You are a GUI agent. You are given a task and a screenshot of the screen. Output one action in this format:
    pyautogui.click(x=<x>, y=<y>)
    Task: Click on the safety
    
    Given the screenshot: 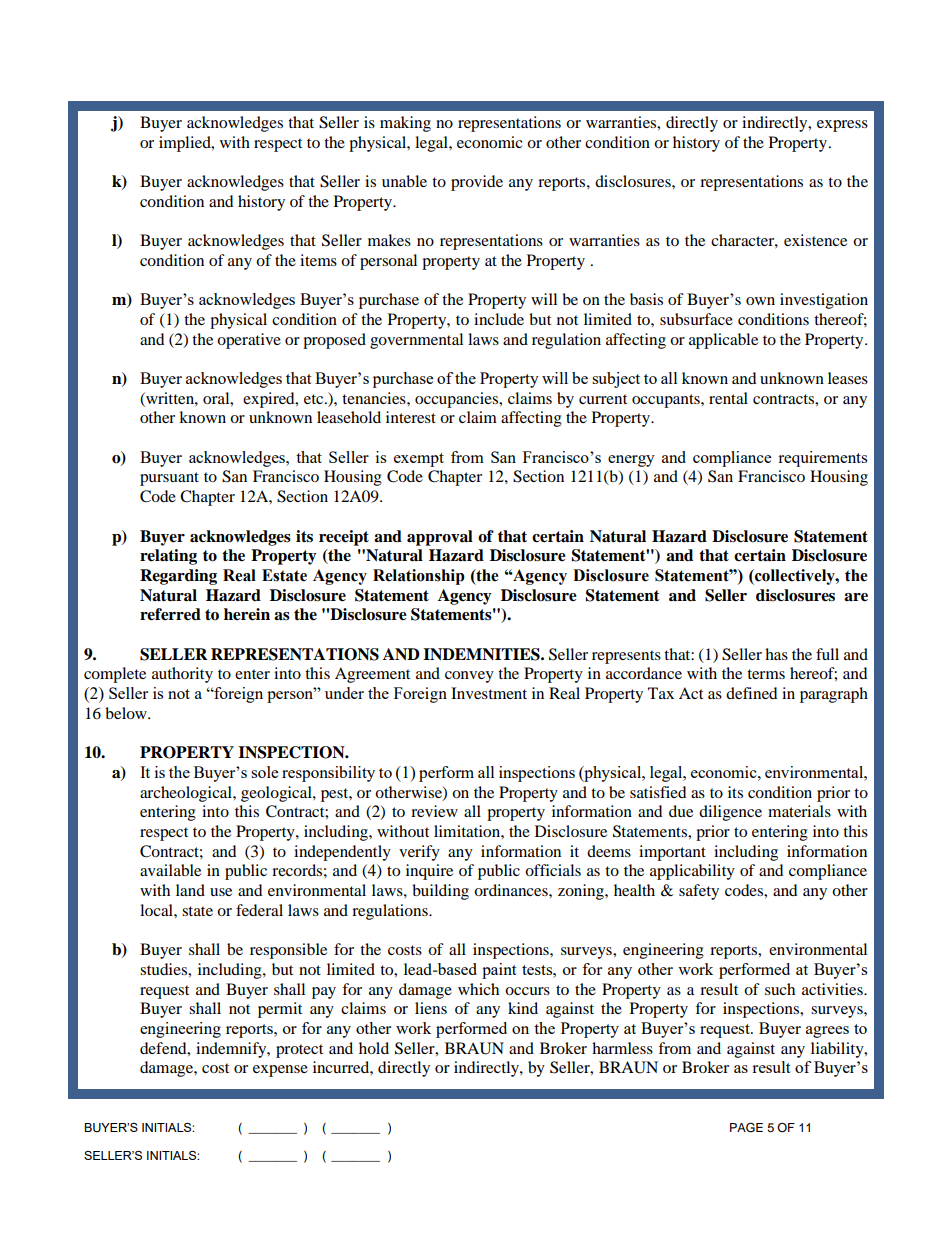 What is the action you would take?
    pyautogui.click(x=699, y=892)
